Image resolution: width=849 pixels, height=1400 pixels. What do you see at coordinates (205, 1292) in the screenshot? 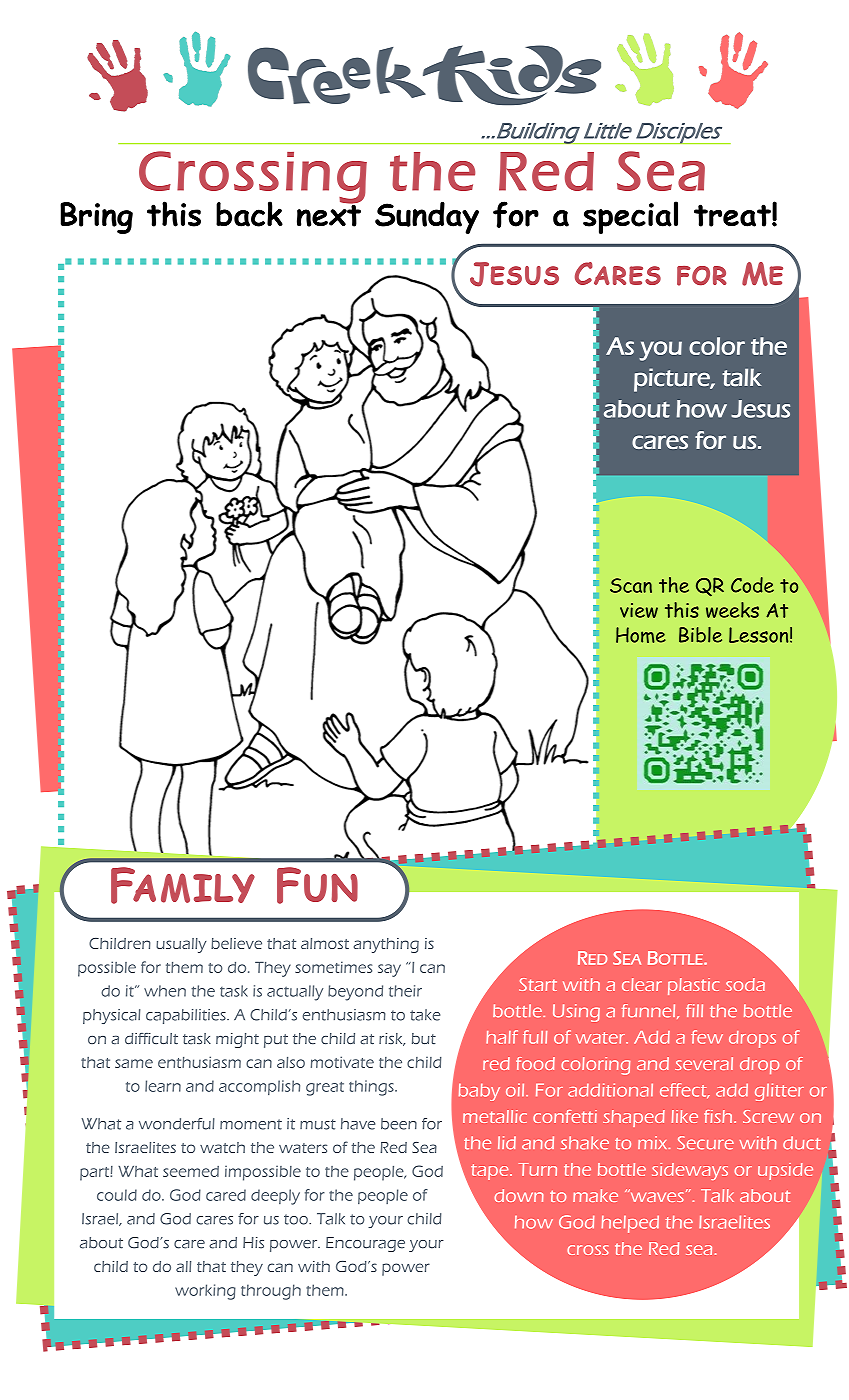
I see `working` at bounding box center [205, 1292].
